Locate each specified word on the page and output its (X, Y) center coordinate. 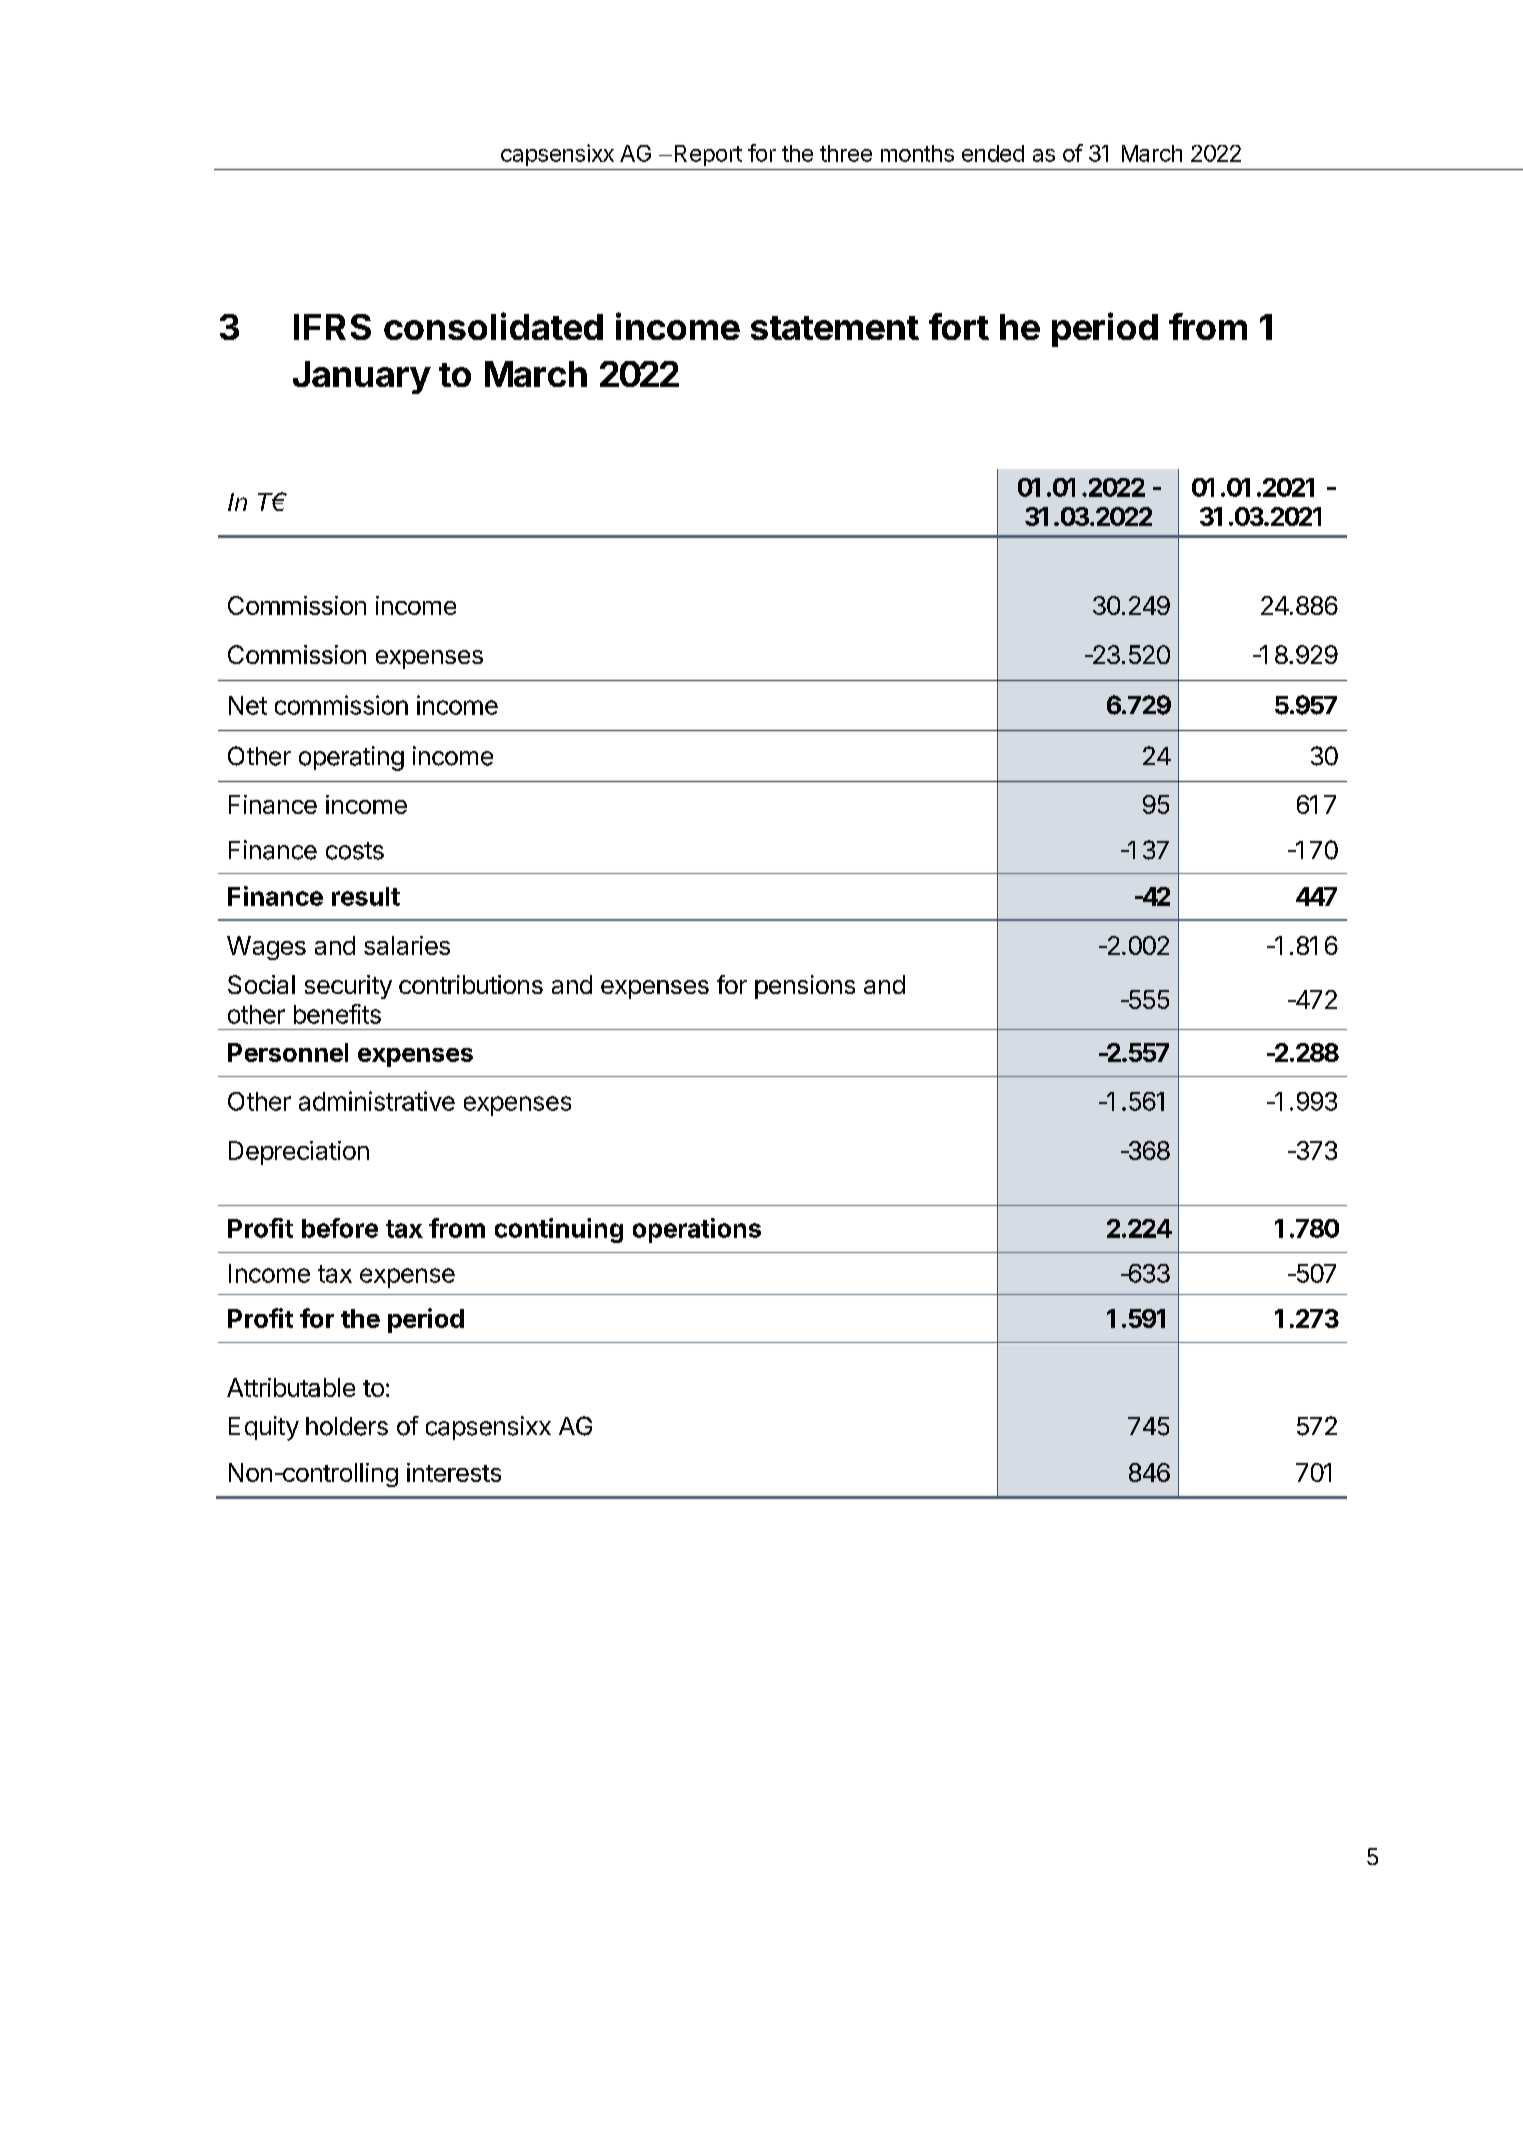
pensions (805, 987)
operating (351, 758)
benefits (337, 1014)
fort (959, 326)
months (917, 153)
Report (708, 155)
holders (347, 1426)
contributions (471, 984)
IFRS (332, 327)
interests (454, 1472)
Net (248, 705)
